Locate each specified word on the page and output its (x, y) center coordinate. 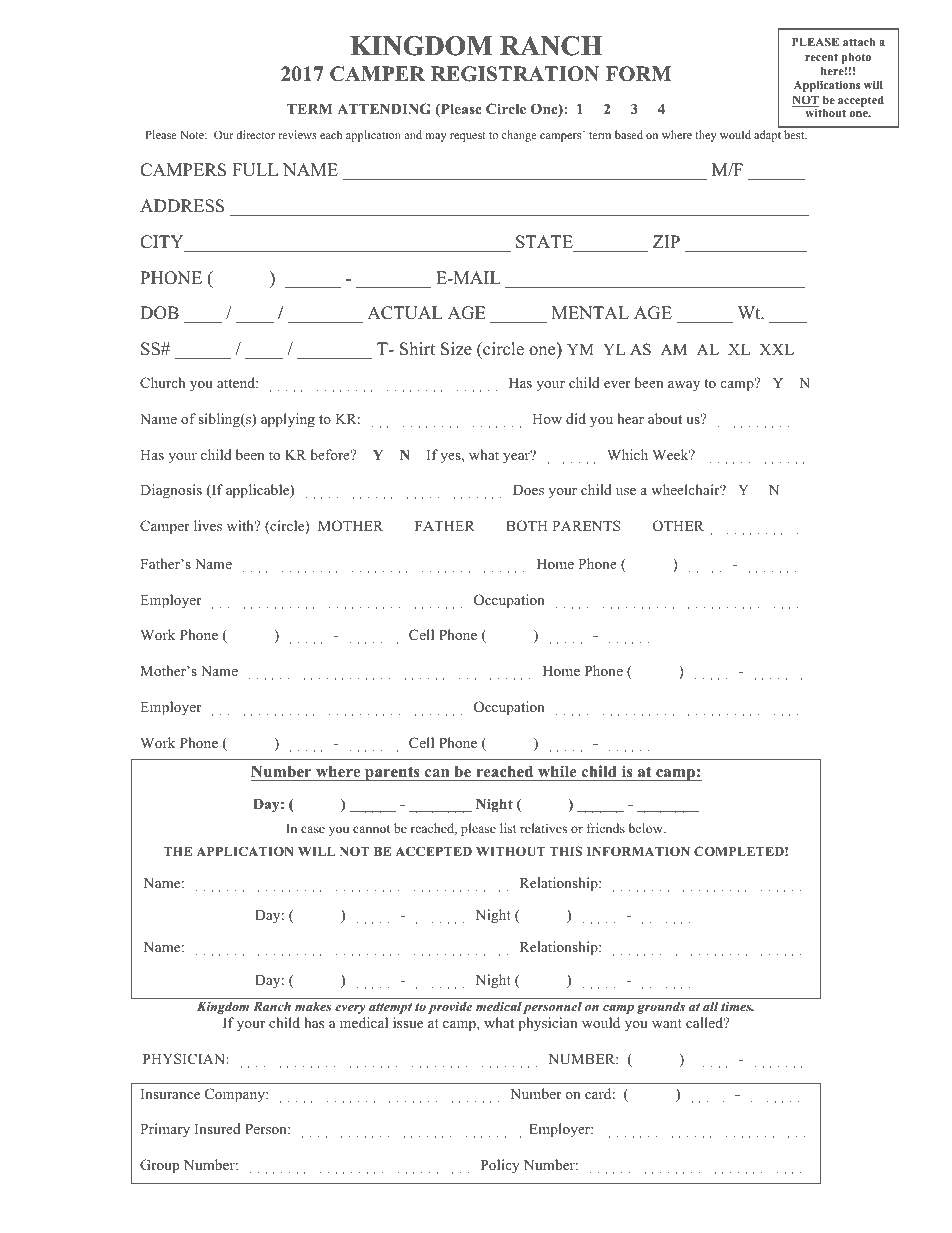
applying (288, 420)
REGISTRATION (515, 74)
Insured (218, 1128)
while (557, 771)
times (737, 1006)
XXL (776, 349)
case (313, 829)
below (647, 828)
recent (821, 57)
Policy (500, 1166)
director (255, 134)
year (517, 457)
